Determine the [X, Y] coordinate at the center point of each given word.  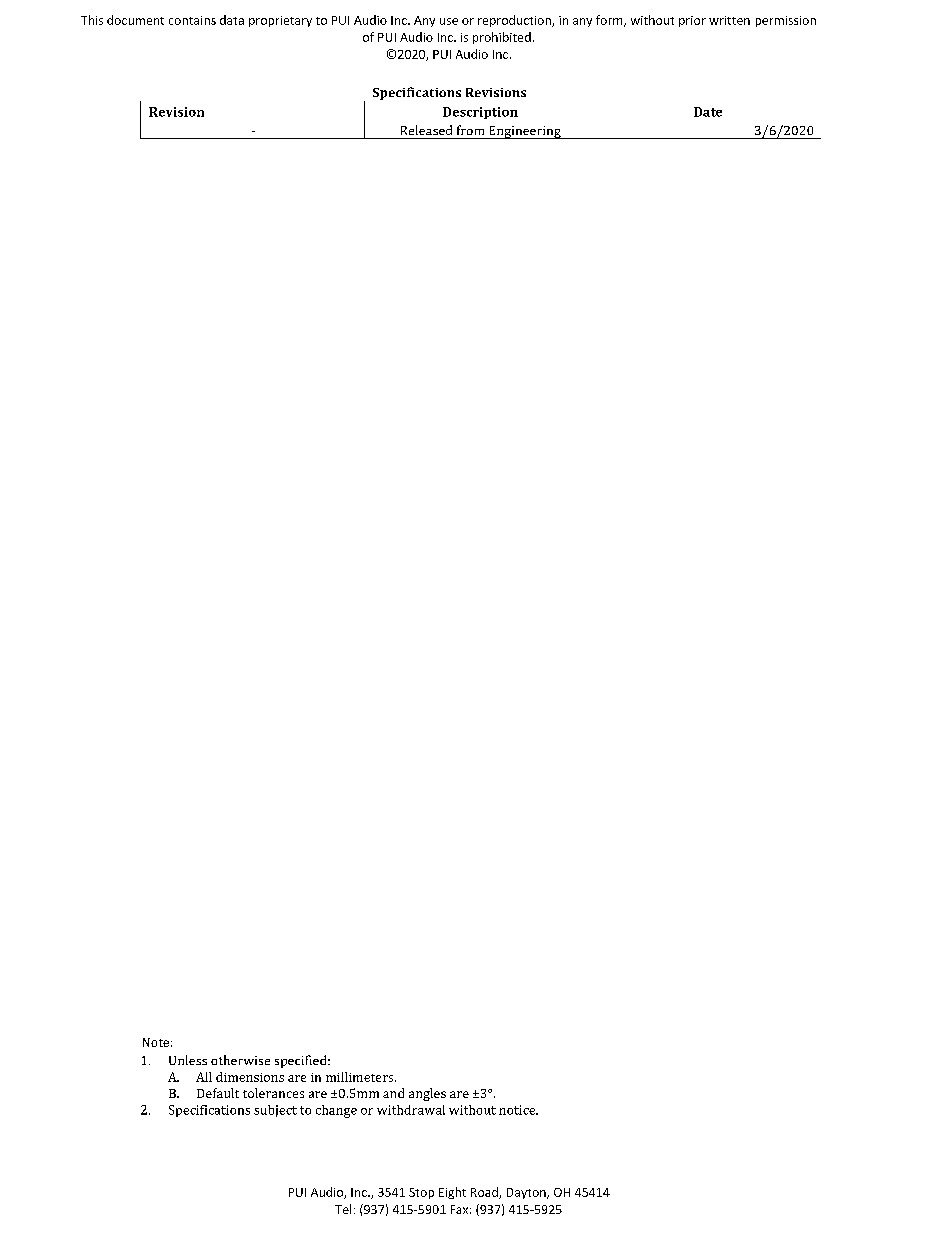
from [470, 130]
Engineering [525, 132]
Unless [188, 1060]
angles [427, 1094]
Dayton [527, 1193]
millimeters [361, 1077]
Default [218, 1093]
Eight [452, 1193]
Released [426, 130]
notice [518, 1110]
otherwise [240, 1060]
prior [692, 21]
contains [192, 20]
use [449, 21]
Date [708, 112]
